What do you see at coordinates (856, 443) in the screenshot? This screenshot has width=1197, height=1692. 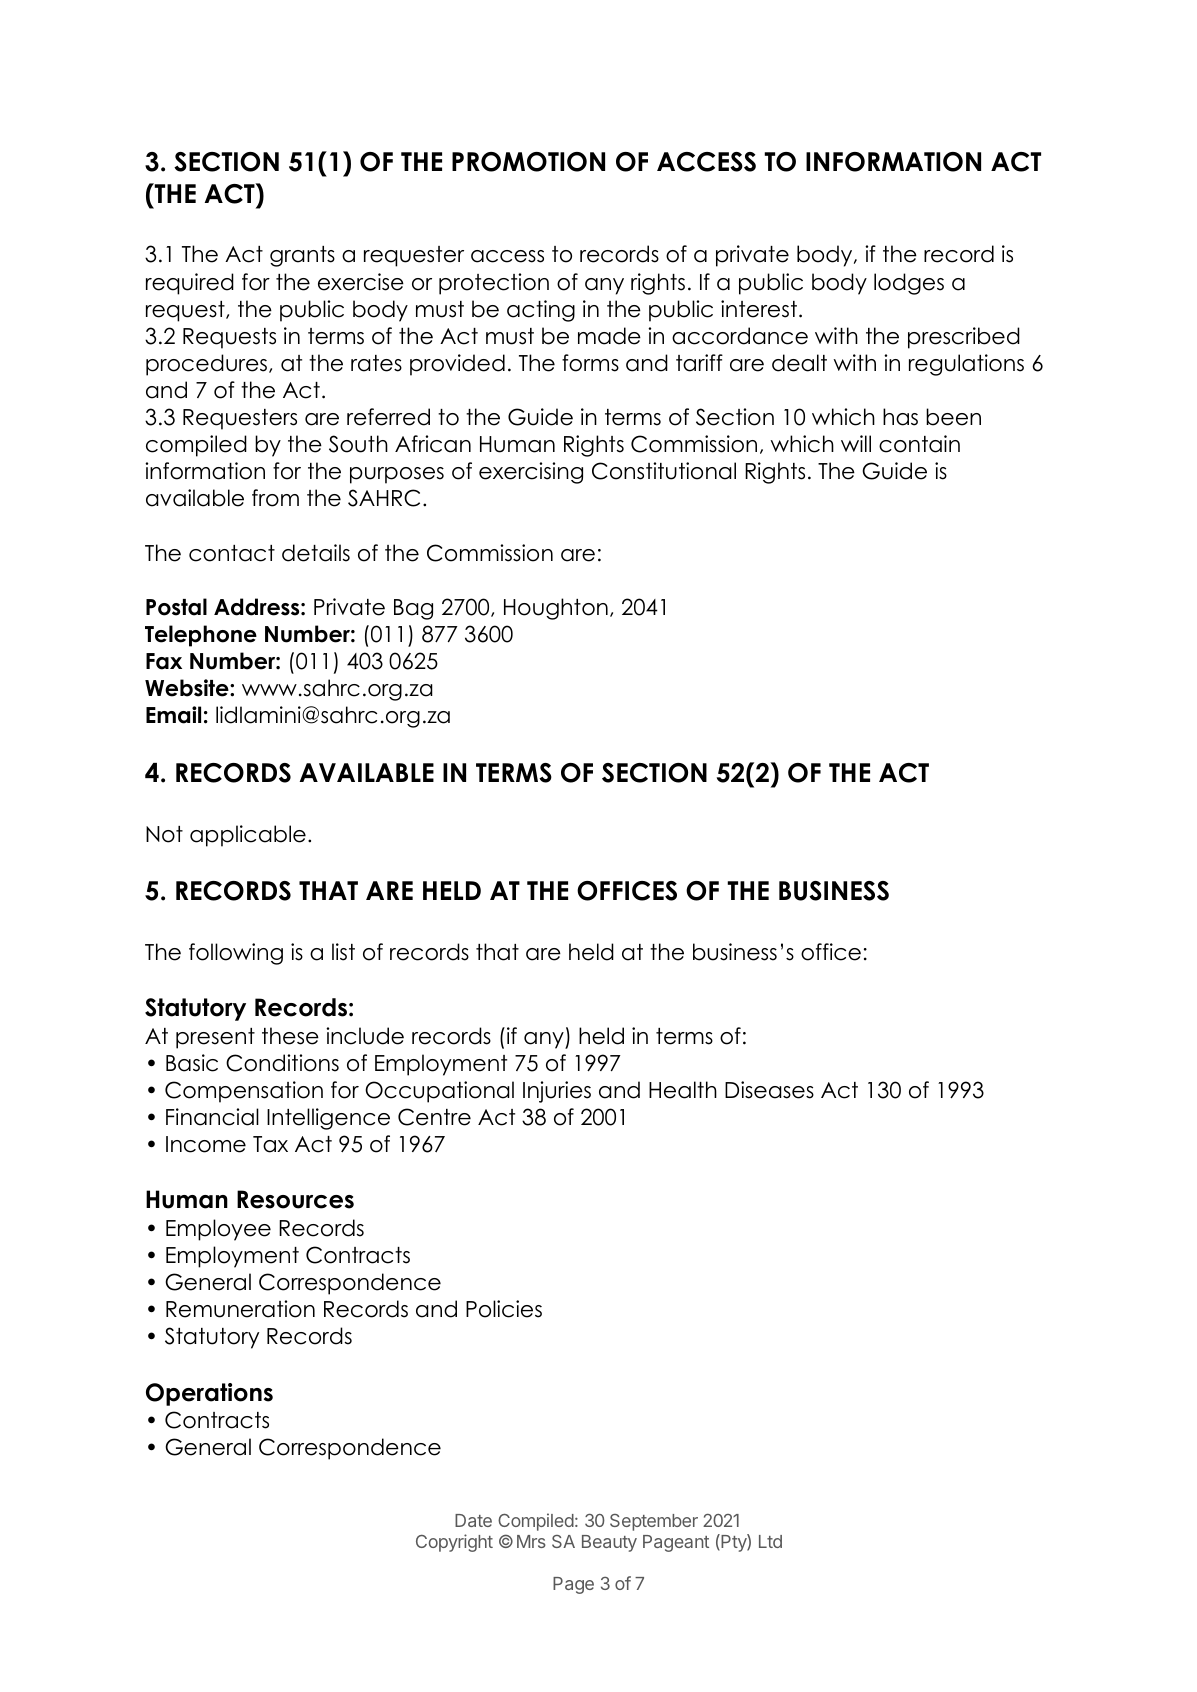 I see `will` at bounding box center [856, 443].
